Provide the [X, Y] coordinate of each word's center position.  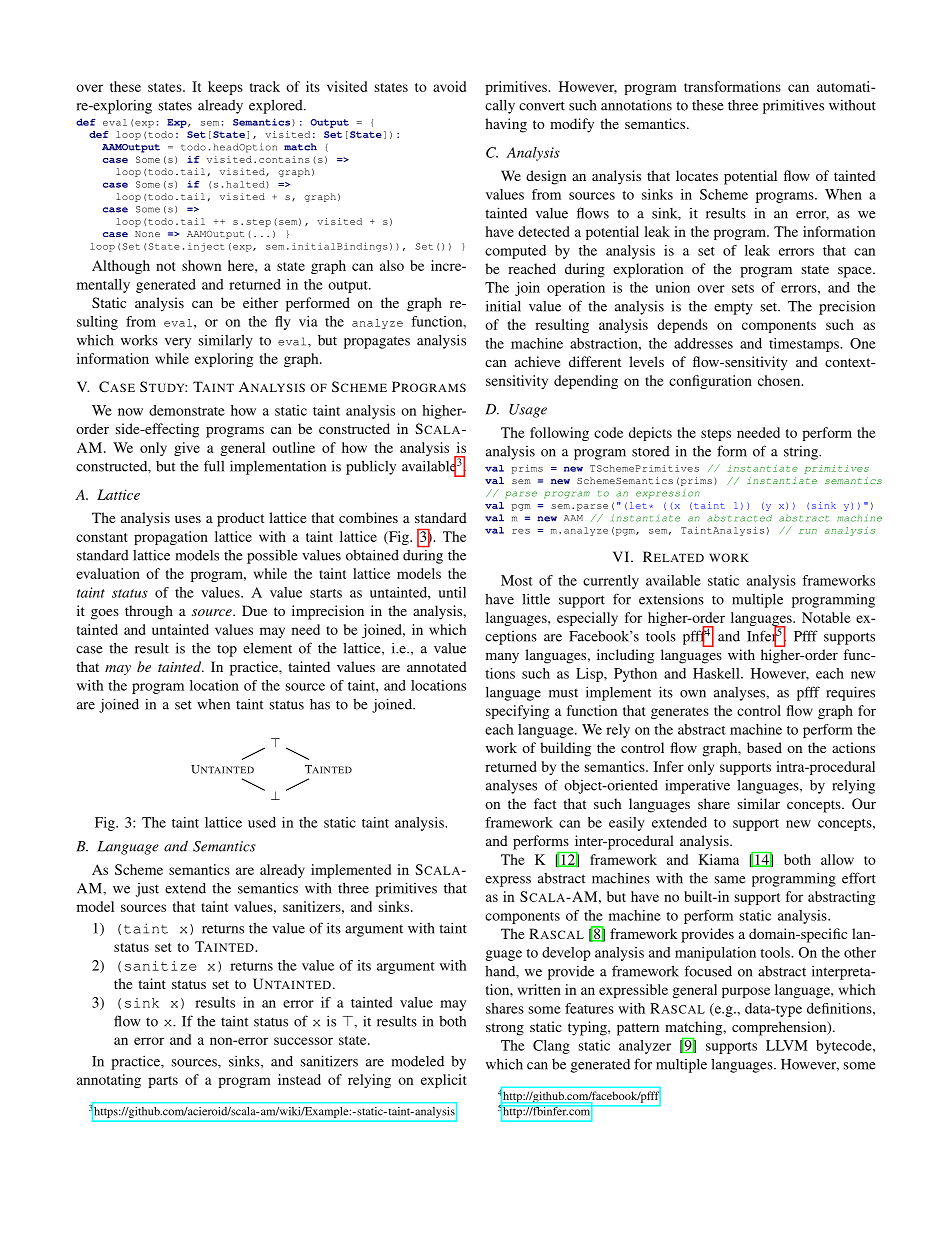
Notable [826, 617]
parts [163, 1082]
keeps [225, 88]
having [506, 125]
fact [545, 803]
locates [697, 175]
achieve [537, 361]
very [178, 343]
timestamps [805, 345]
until [452, 592]
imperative [697, 786]
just [147, 890]
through [149, 612]
